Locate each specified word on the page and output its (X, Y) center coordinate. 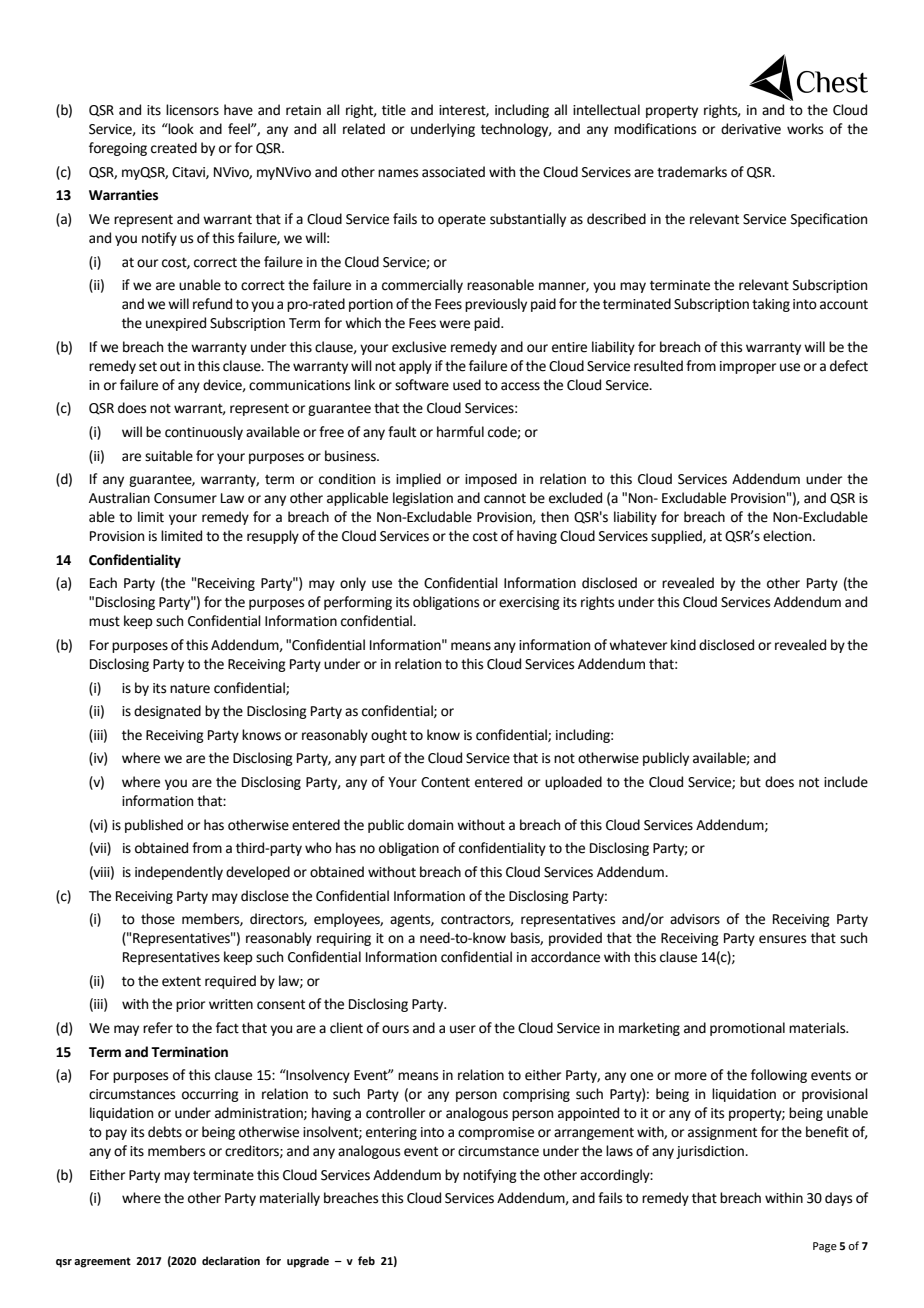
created (174, 148)
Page (825, 1247)
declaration (231, 1260)
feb (366, 1260)
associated (453, 172)
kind (683, 645)
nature (190, 688)
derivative (751, 129)
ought (389, 736)
